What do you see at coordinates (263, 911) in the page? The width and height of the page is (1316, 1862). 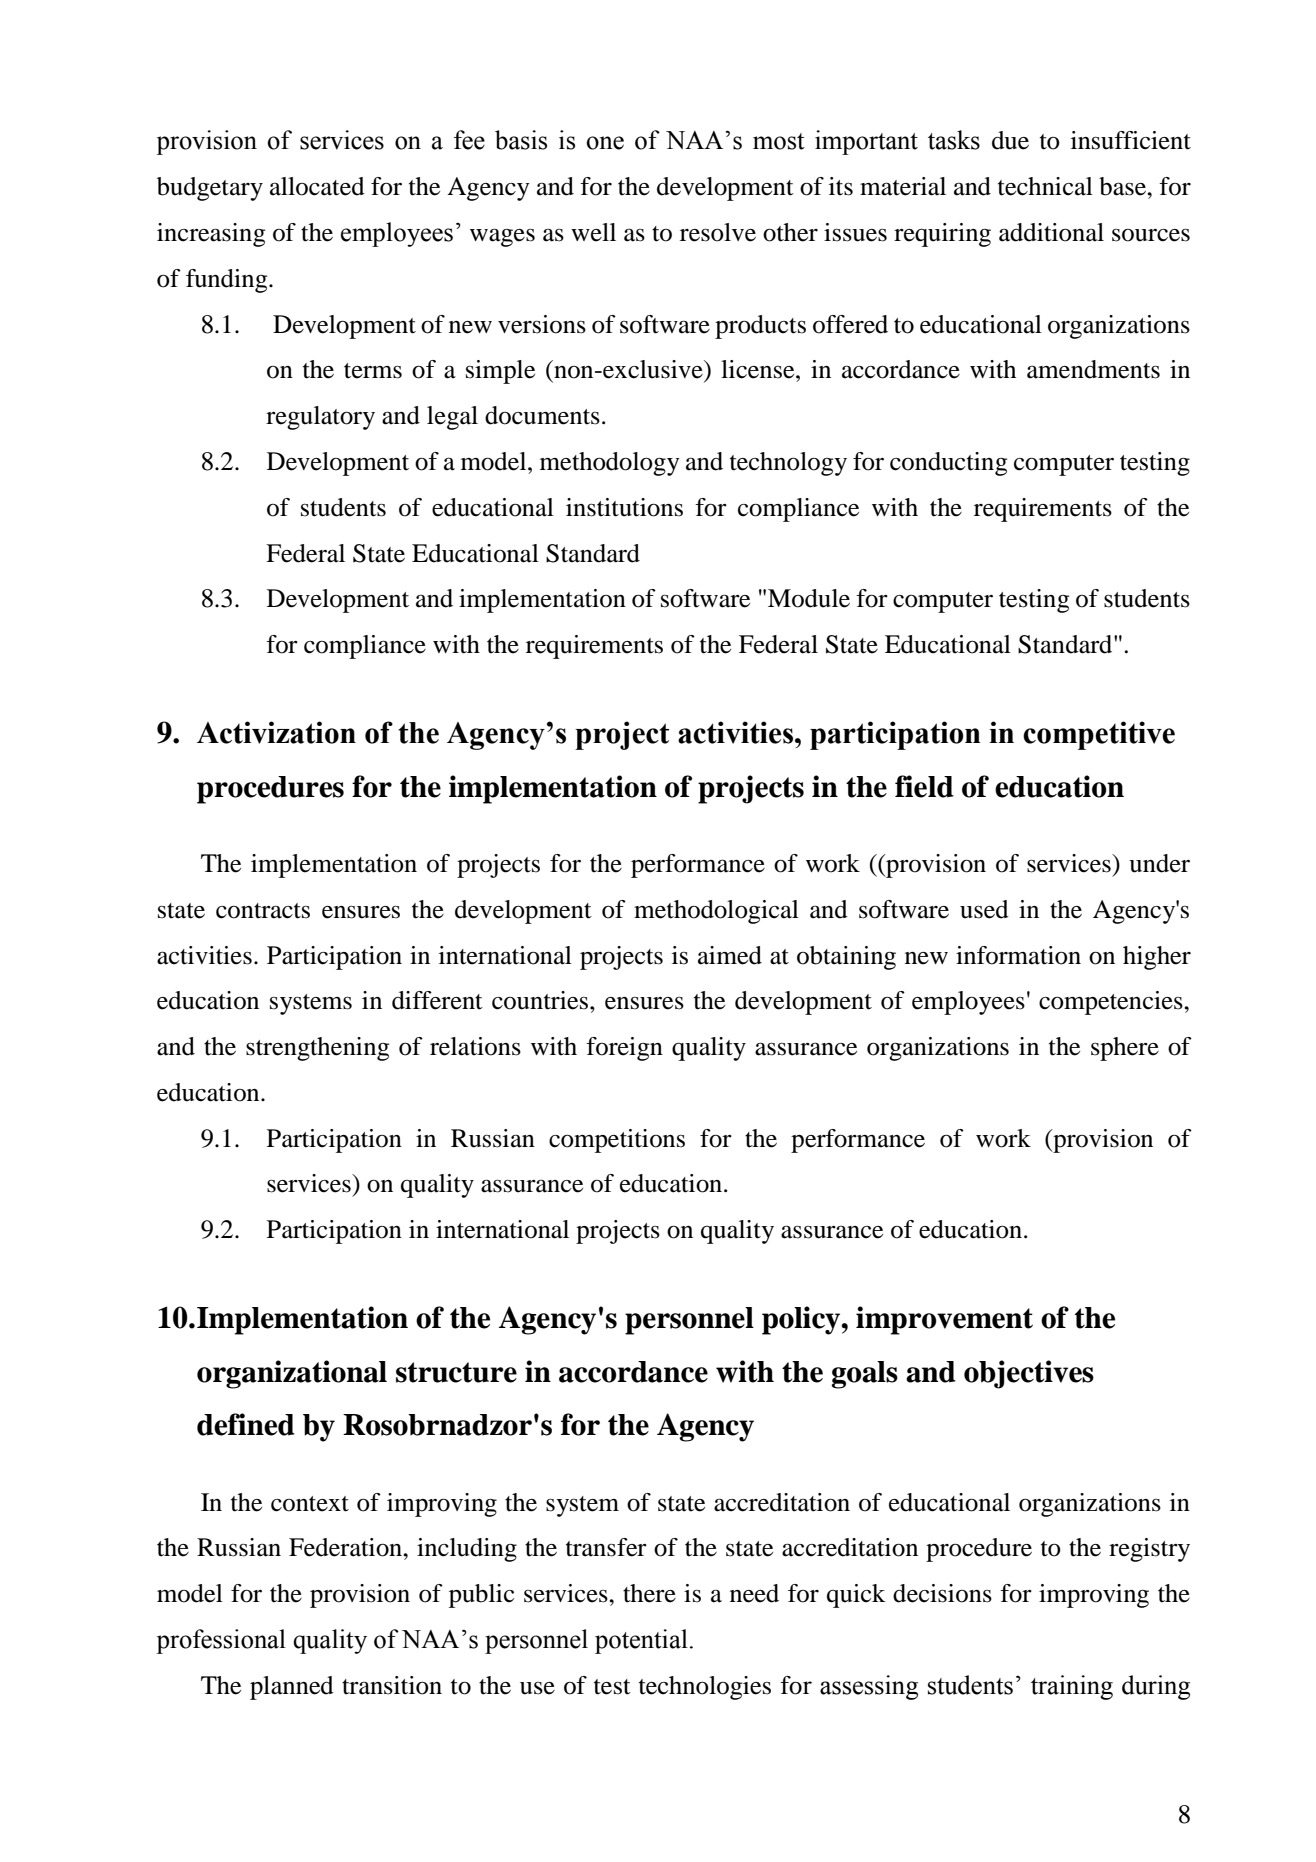 I see `contracts` at bounding box center [263, 911].
